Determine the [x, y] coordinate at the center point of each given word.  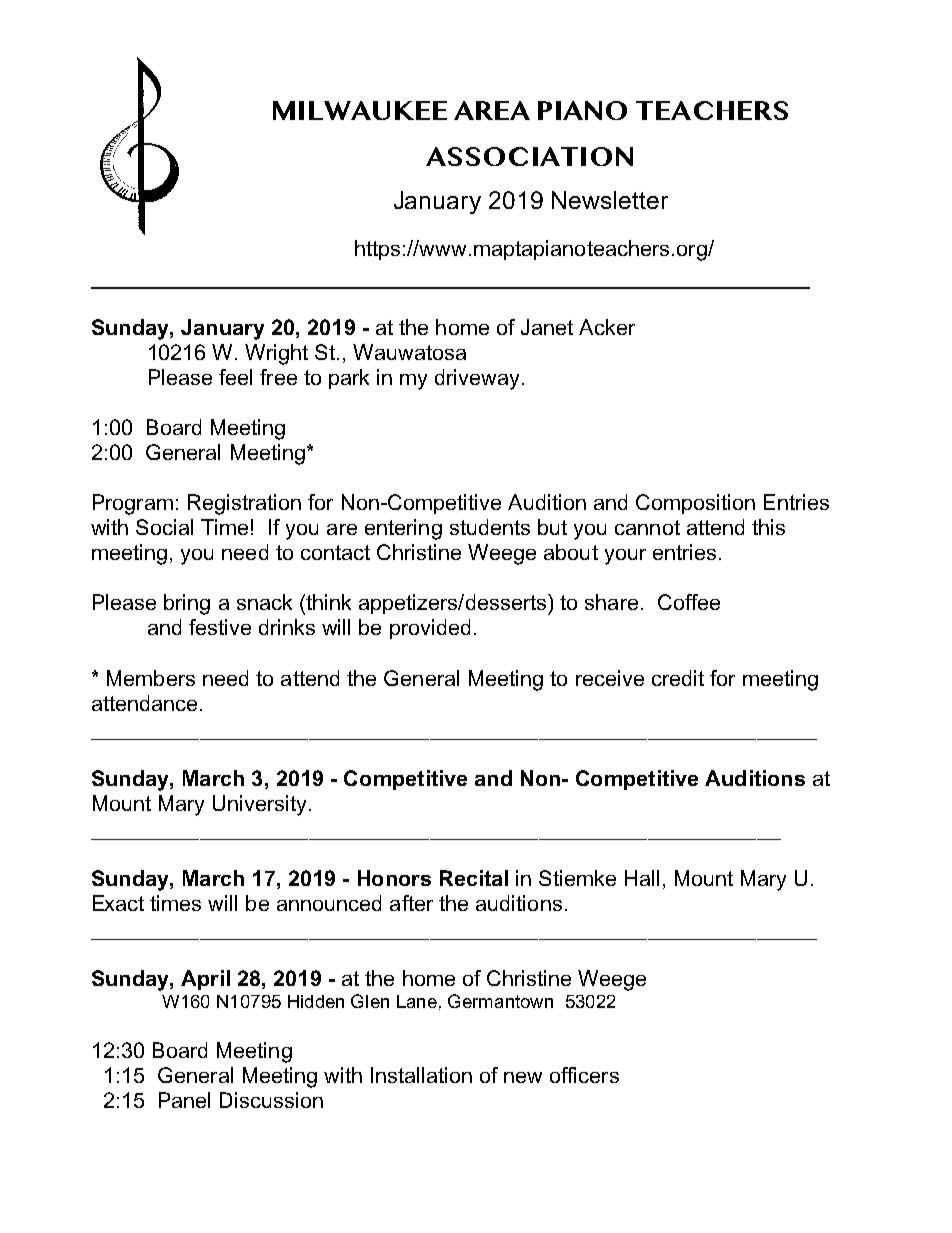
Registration [244, 504]
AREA [492, 110]
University [259, 805]
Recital [474, 878]
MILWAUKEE [360, 110]
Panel [184, 1100]
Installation [421, 1075]
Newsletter [610, 200]
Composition [695, 504]
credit [678, 678]
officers [584, 1075]
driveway [479, 379]
